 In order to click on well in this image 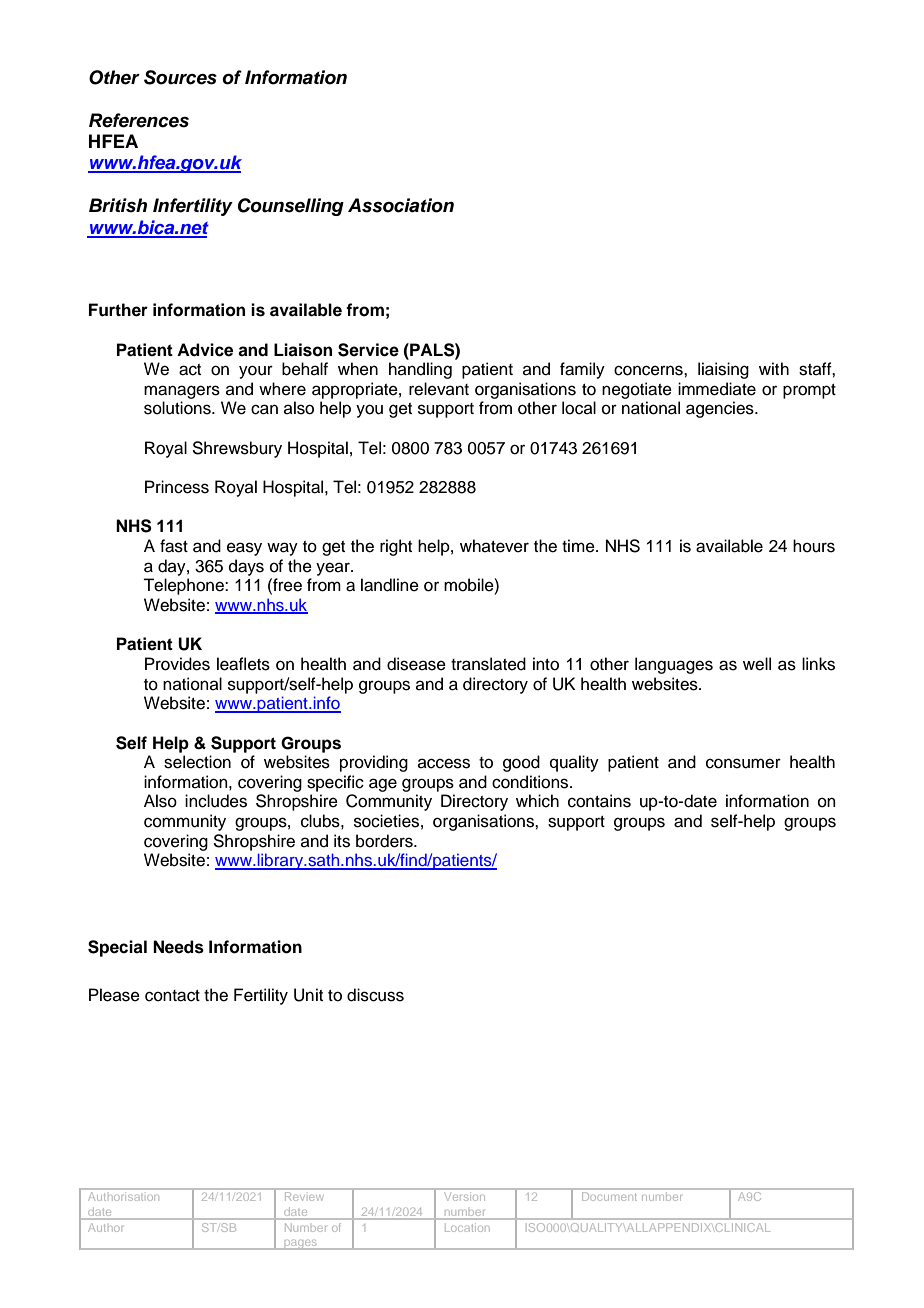, I will do `click(757, 664)`.
